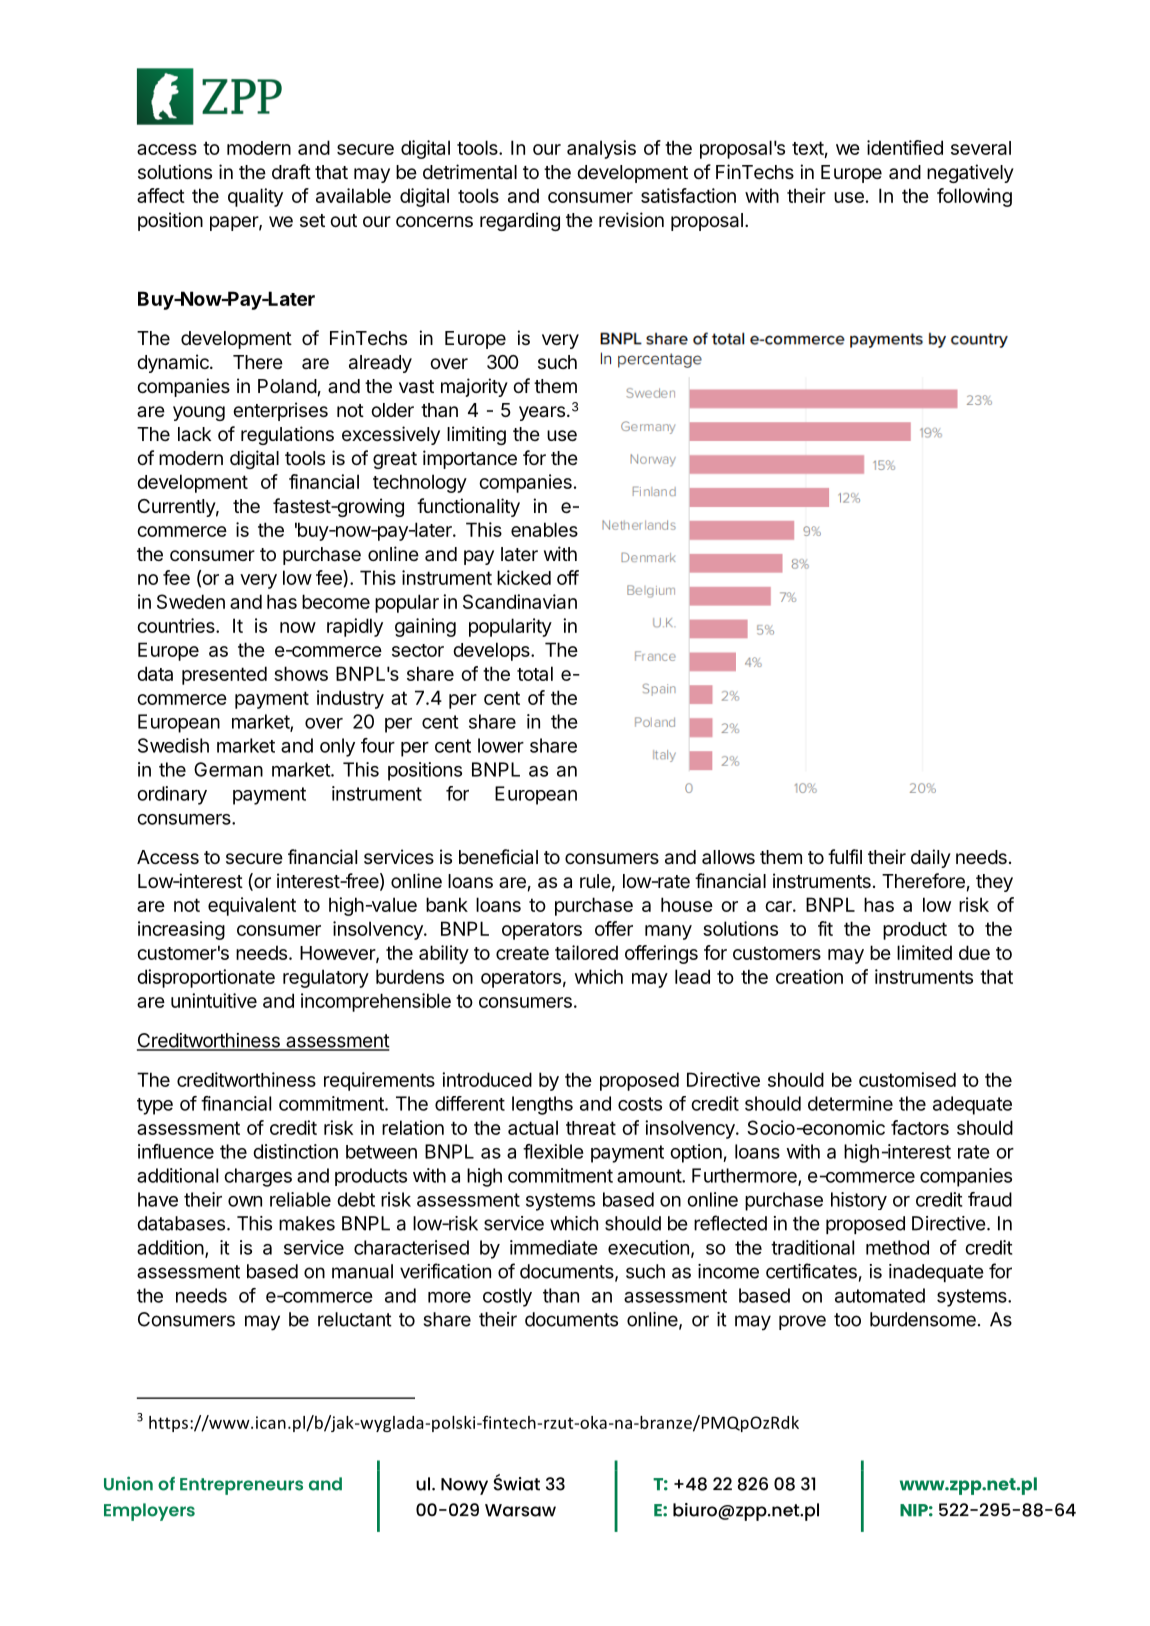  Describe the element at coordinates (241, 1486) in the image. I see `Entrepreneurs` at that location.
